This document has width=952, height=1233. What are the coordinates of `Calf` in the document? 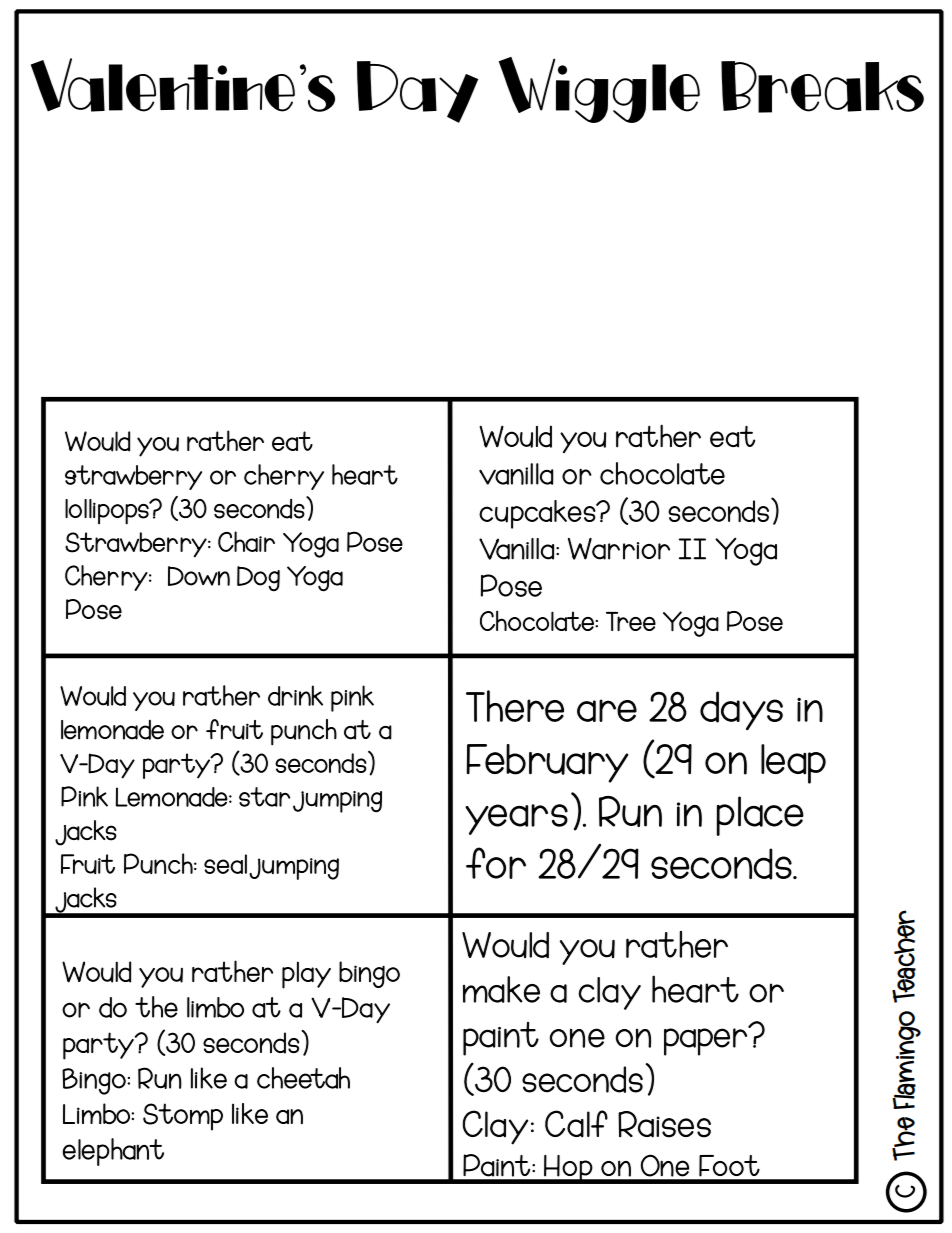 It's located at (576, 1124).
